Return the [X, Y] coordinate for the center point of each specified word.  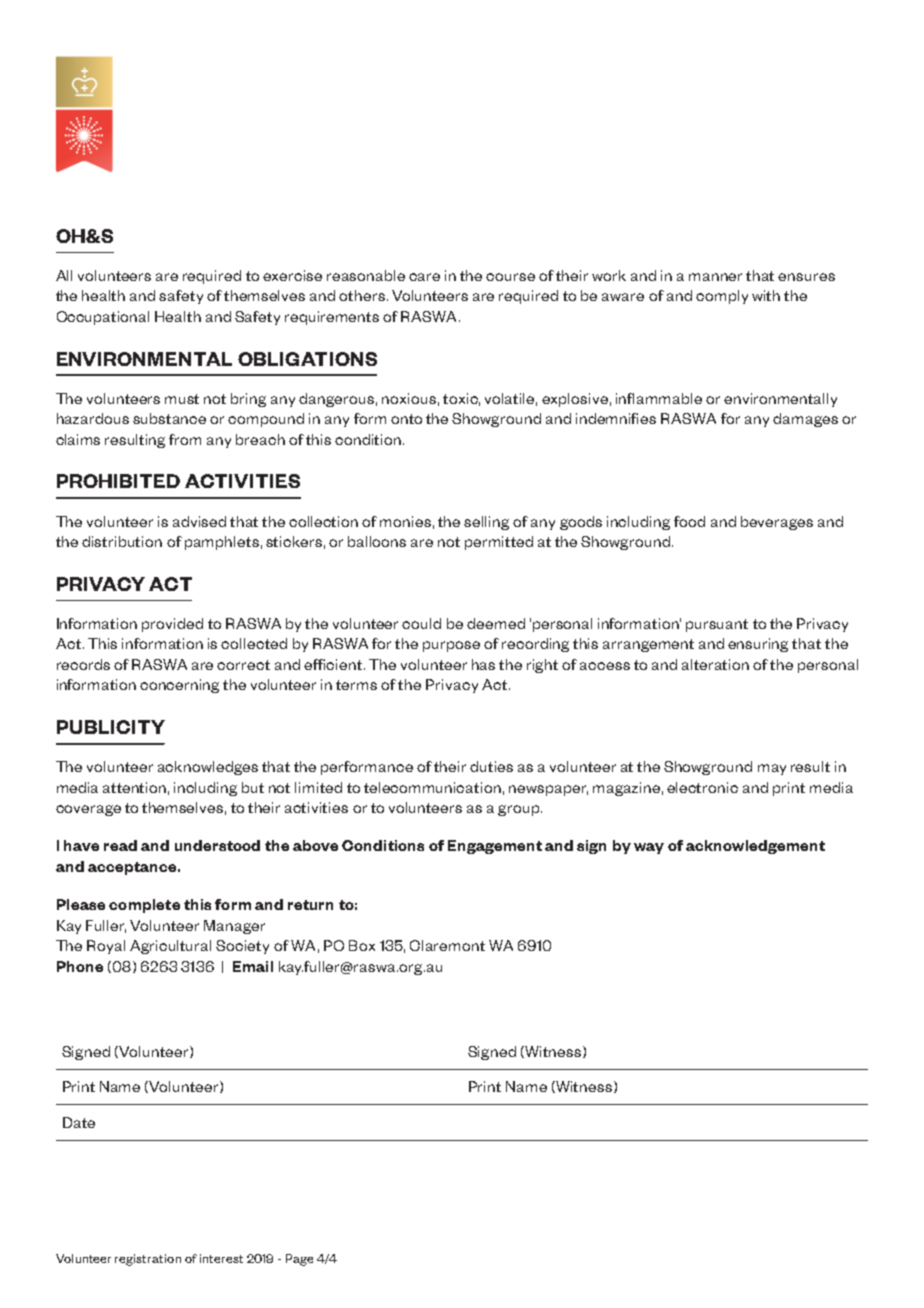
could [421, 623]
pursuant [717, 625]
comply [722, 297]
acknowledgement [755, 847]
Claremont [447, 945]
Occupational [103, 318]
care [424, 277]
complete [144, 906]
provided [172, 625]
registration [148, 1260]
